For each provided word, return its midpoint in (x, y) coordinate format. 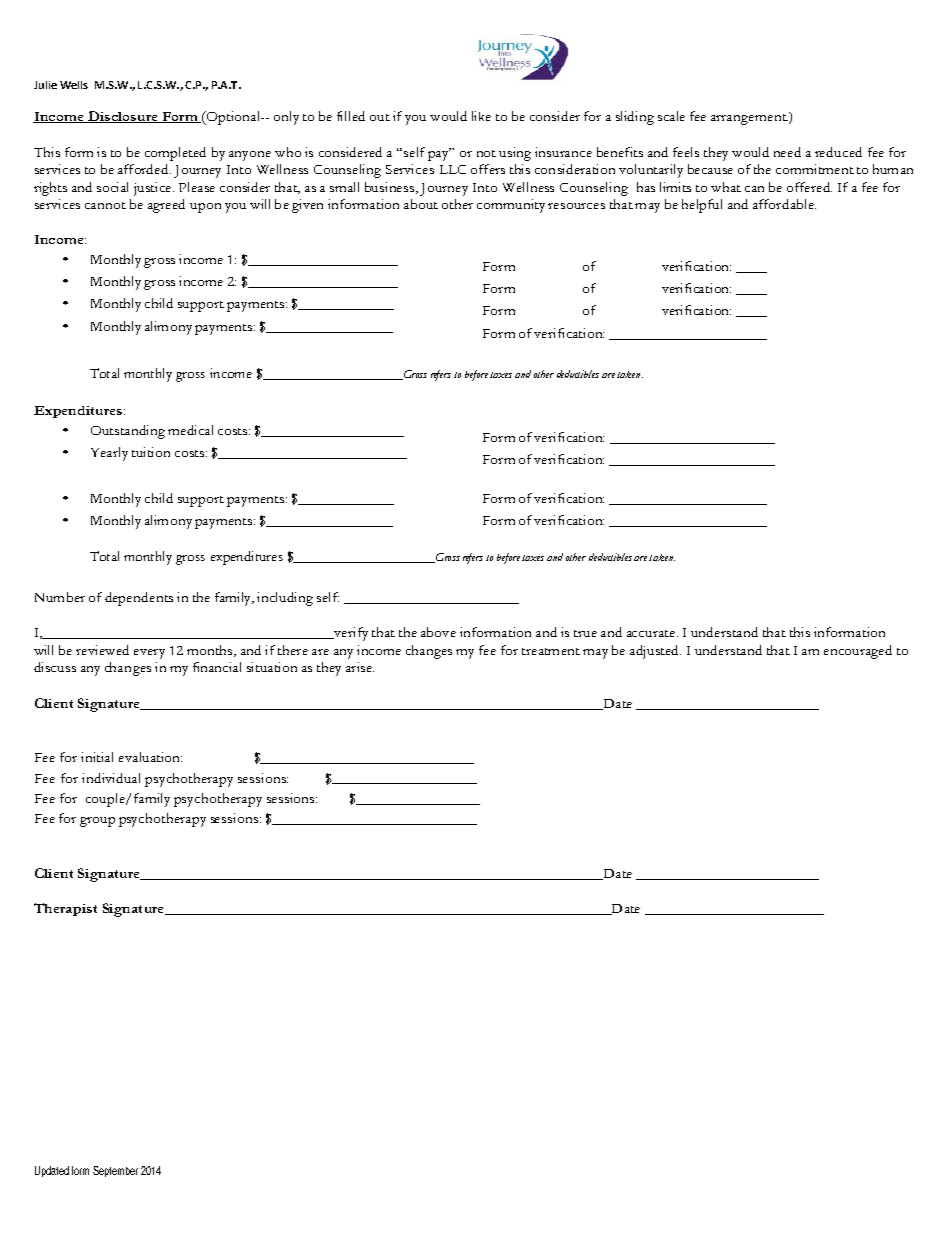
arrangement (749, 119)
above (438, 632)
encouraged (858, 652)
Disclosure (123, 117)
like (481, 116)
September (115, 1171)
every (149, 654)
